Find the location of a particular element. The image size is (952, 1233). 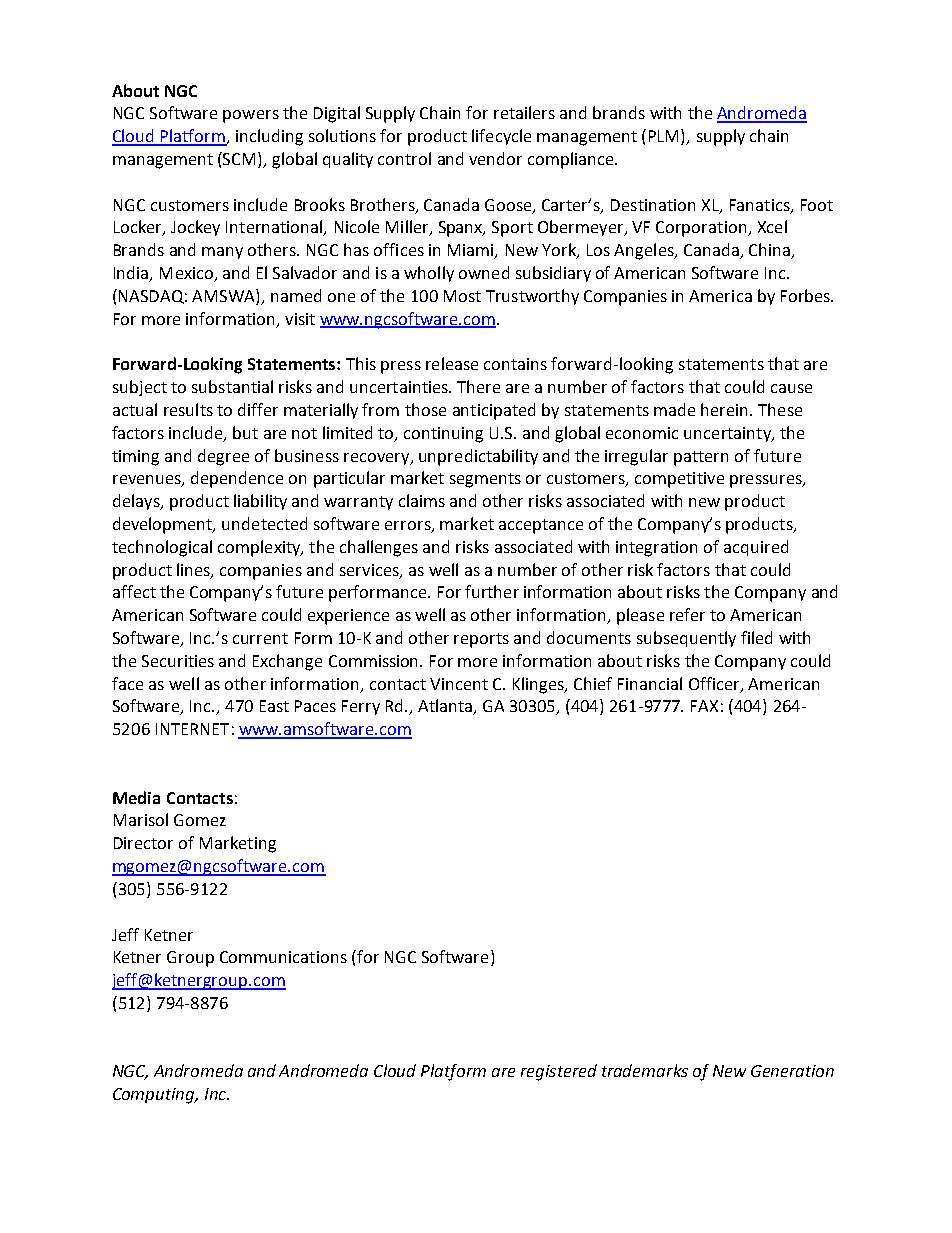

SCM is located at coordinates (238, 158).
